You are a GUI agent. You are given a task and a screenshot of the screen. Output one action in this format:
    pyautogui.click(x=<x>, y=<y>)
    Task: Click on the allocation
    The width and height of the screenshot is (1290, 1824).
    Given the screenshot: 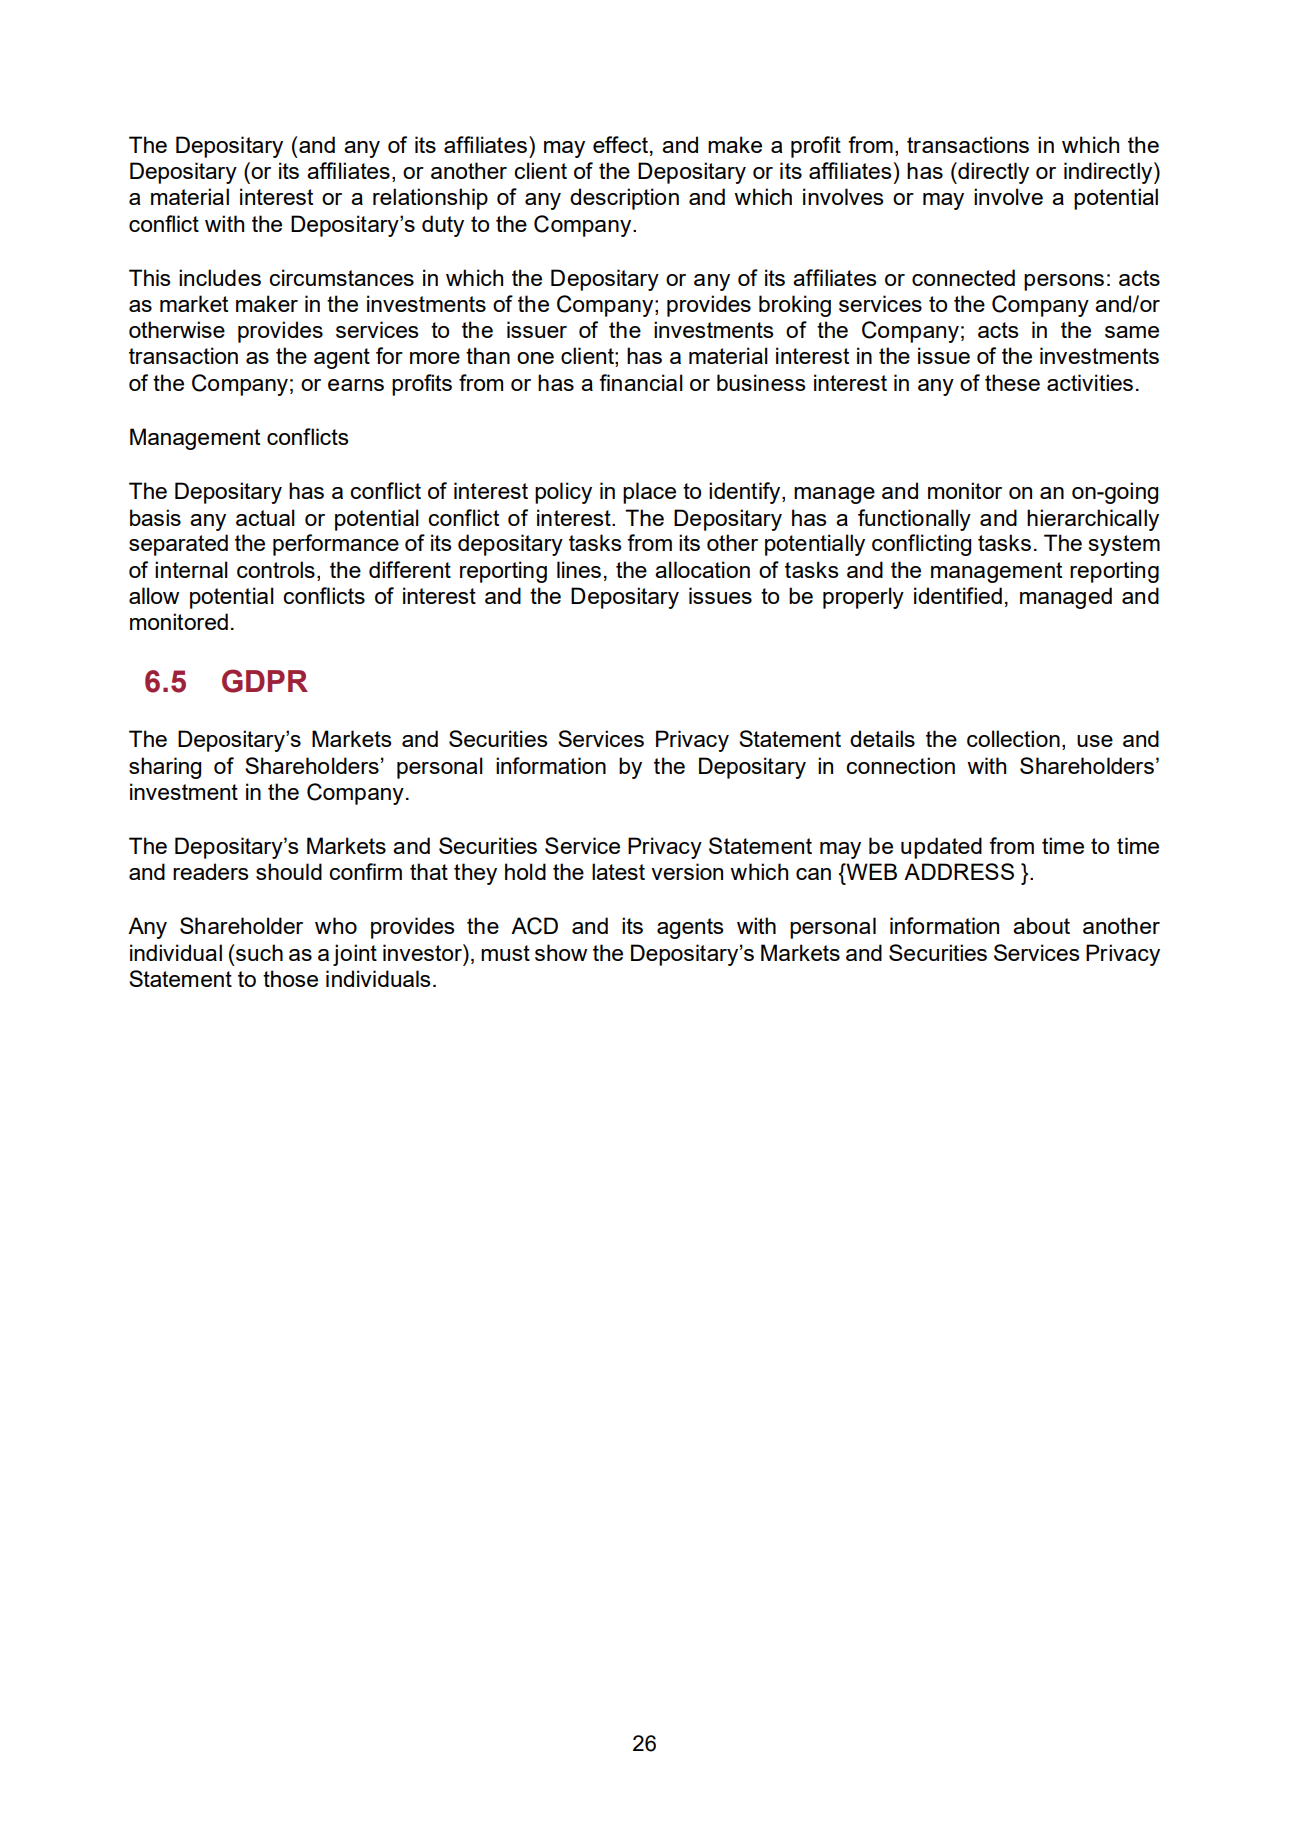 What is the action you would take?
    pyautogui.click(x=702, y=569)
